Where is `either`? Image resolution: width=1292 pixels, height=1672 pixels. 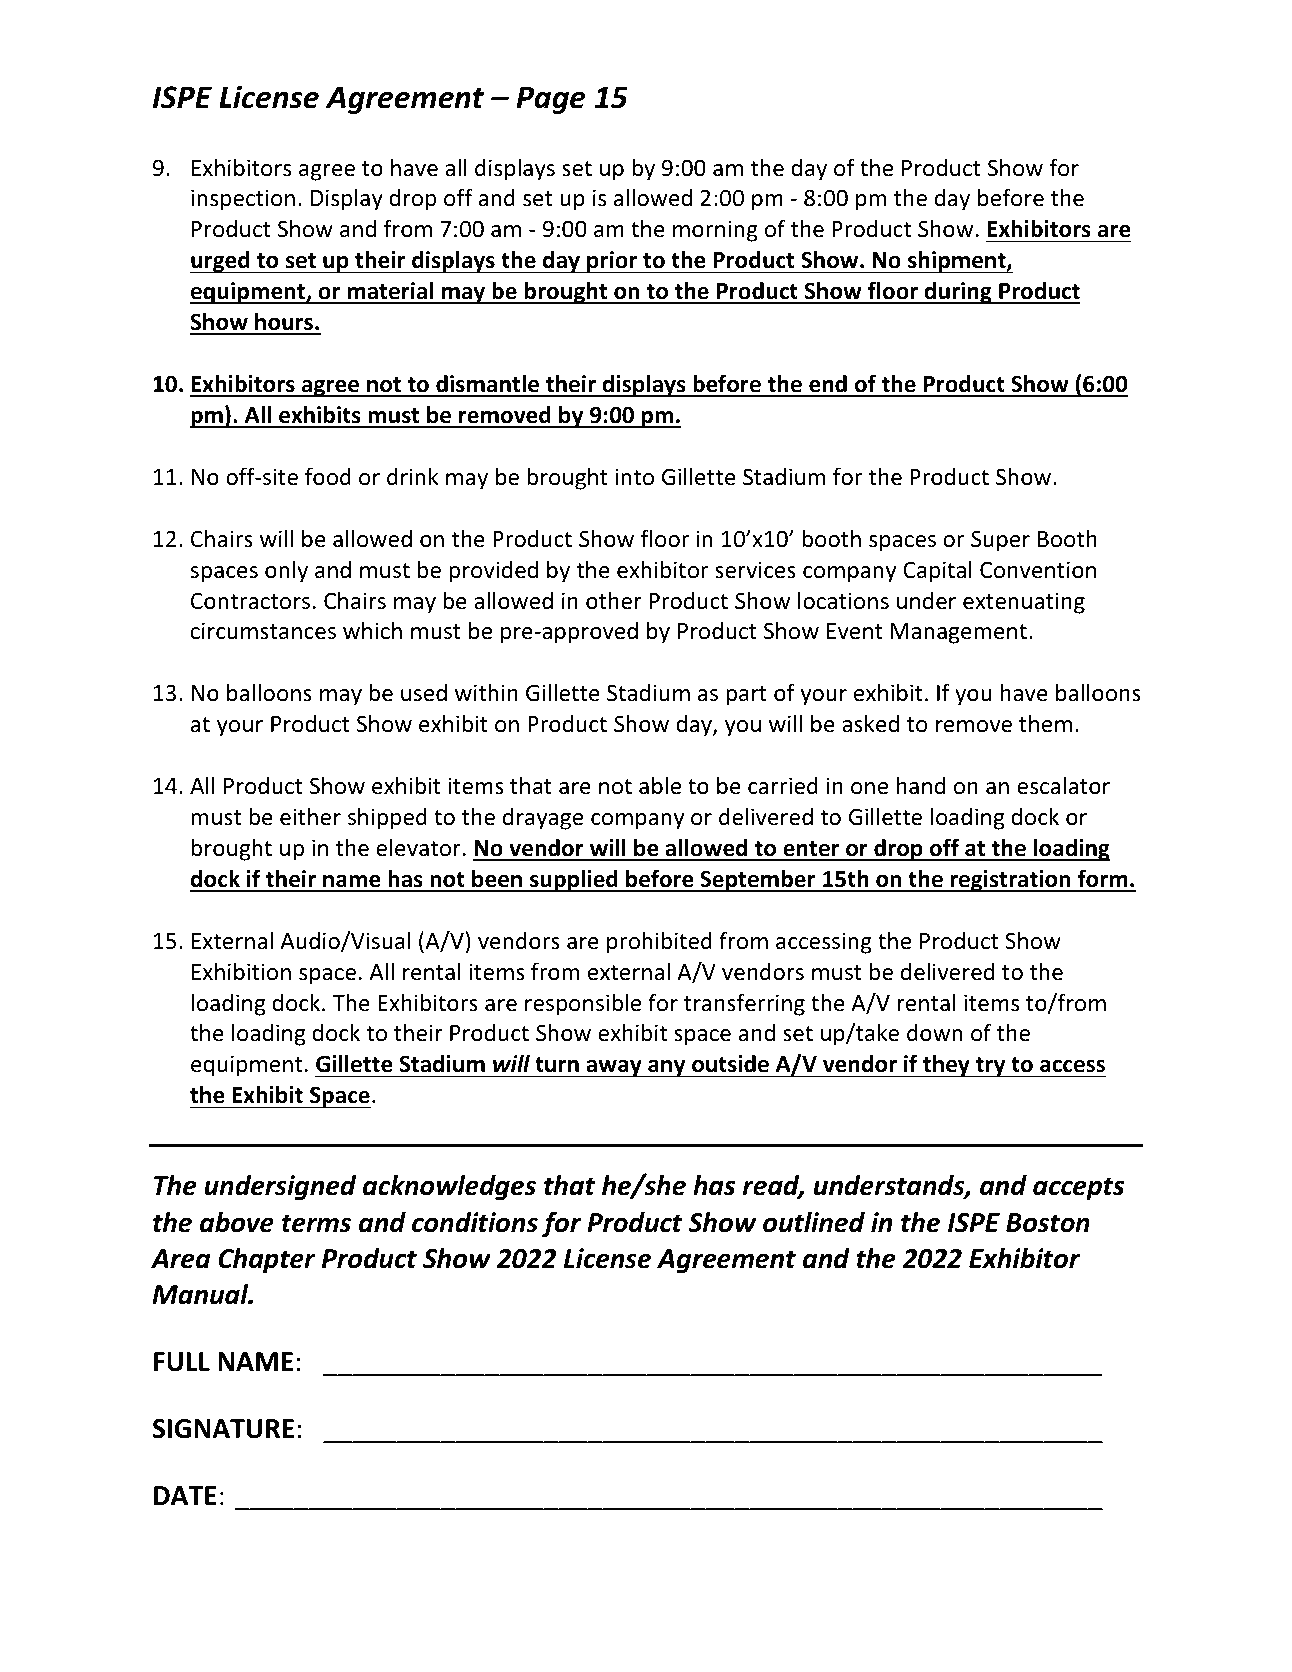 either is located at coordinates (310, 817).
